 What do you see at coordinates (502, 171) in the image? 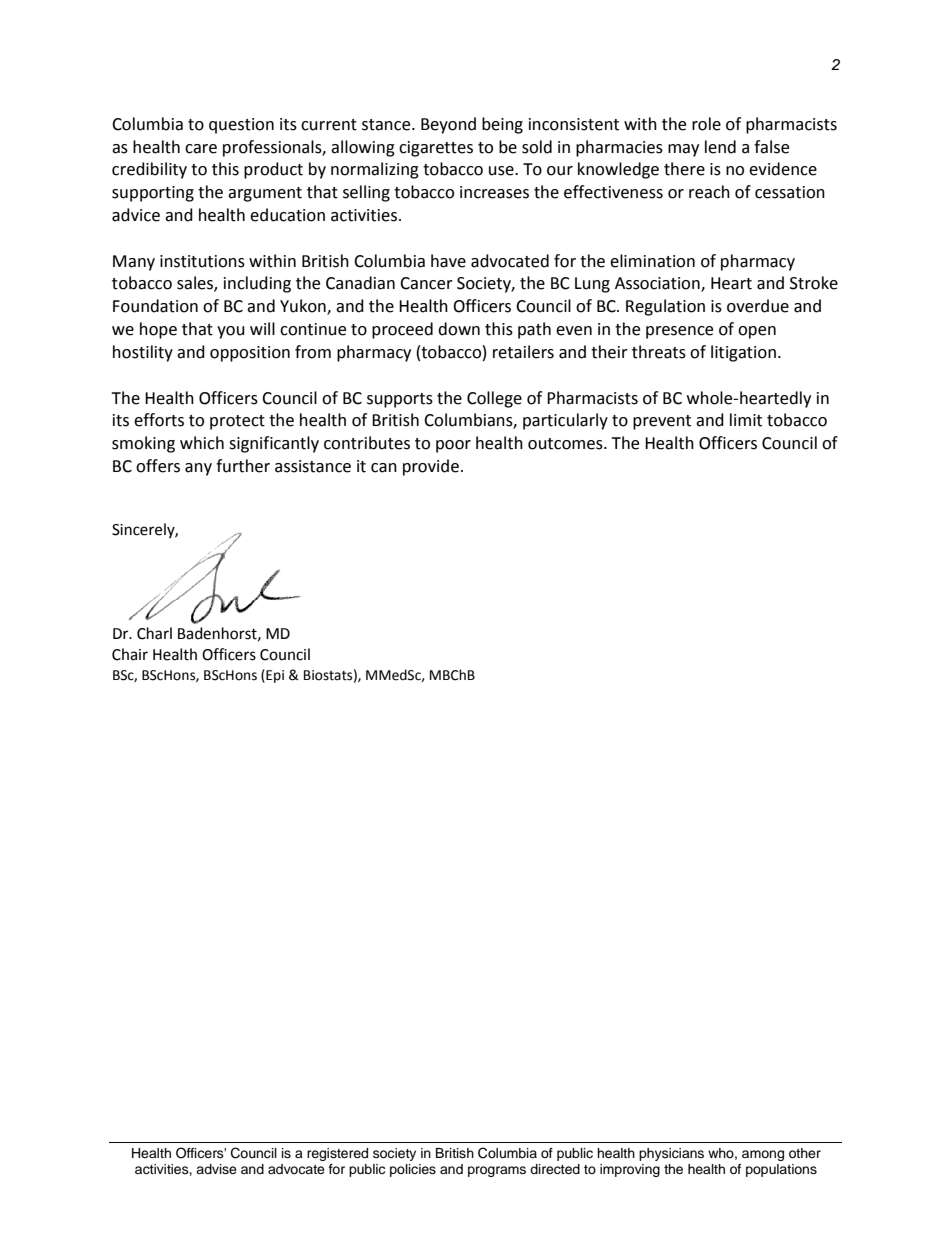
I see `use` at bounding box center [502, 171].
